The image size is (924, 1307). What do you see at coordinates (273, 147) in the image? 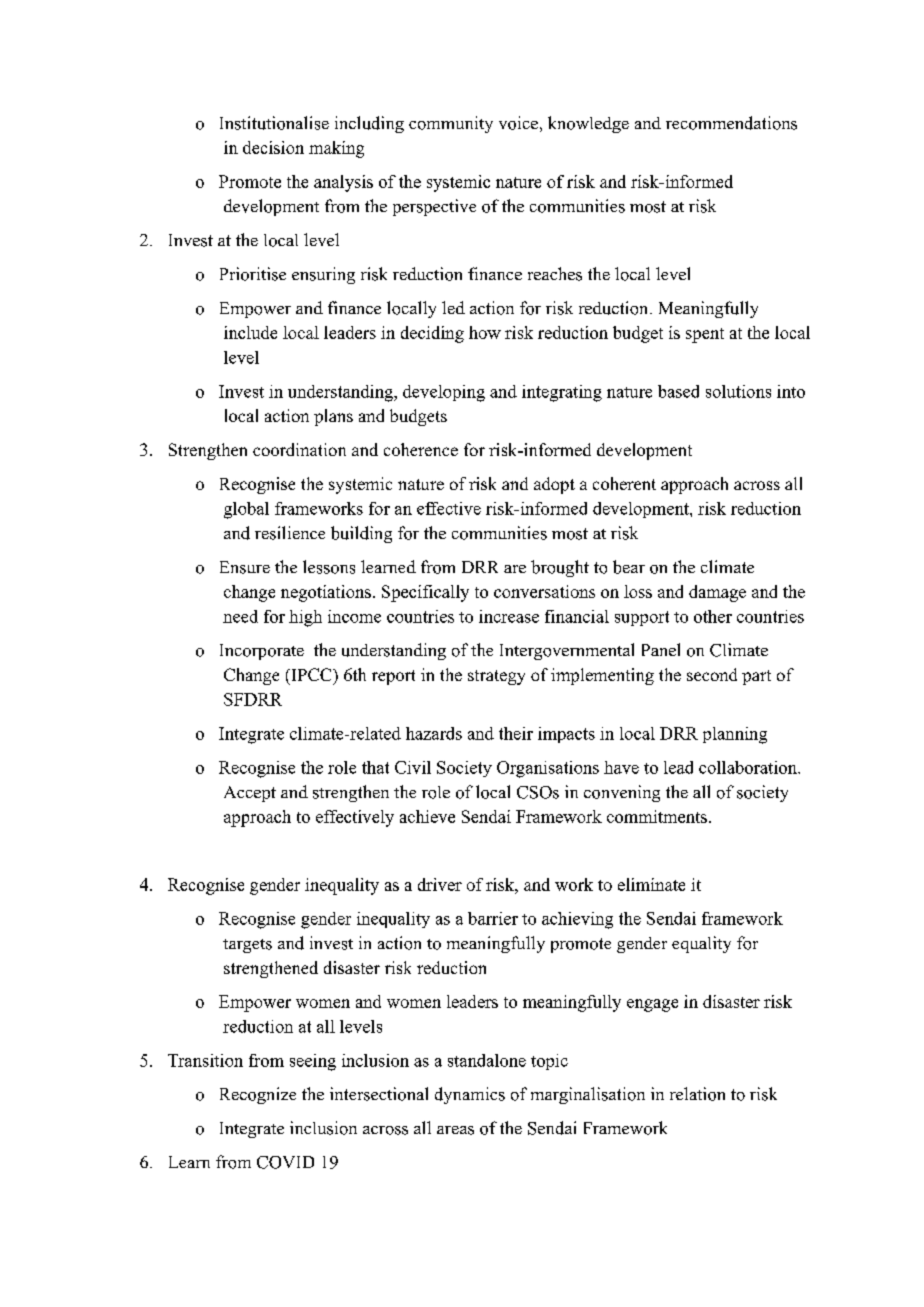
I see `decision` at bounding box center [273, 147].
